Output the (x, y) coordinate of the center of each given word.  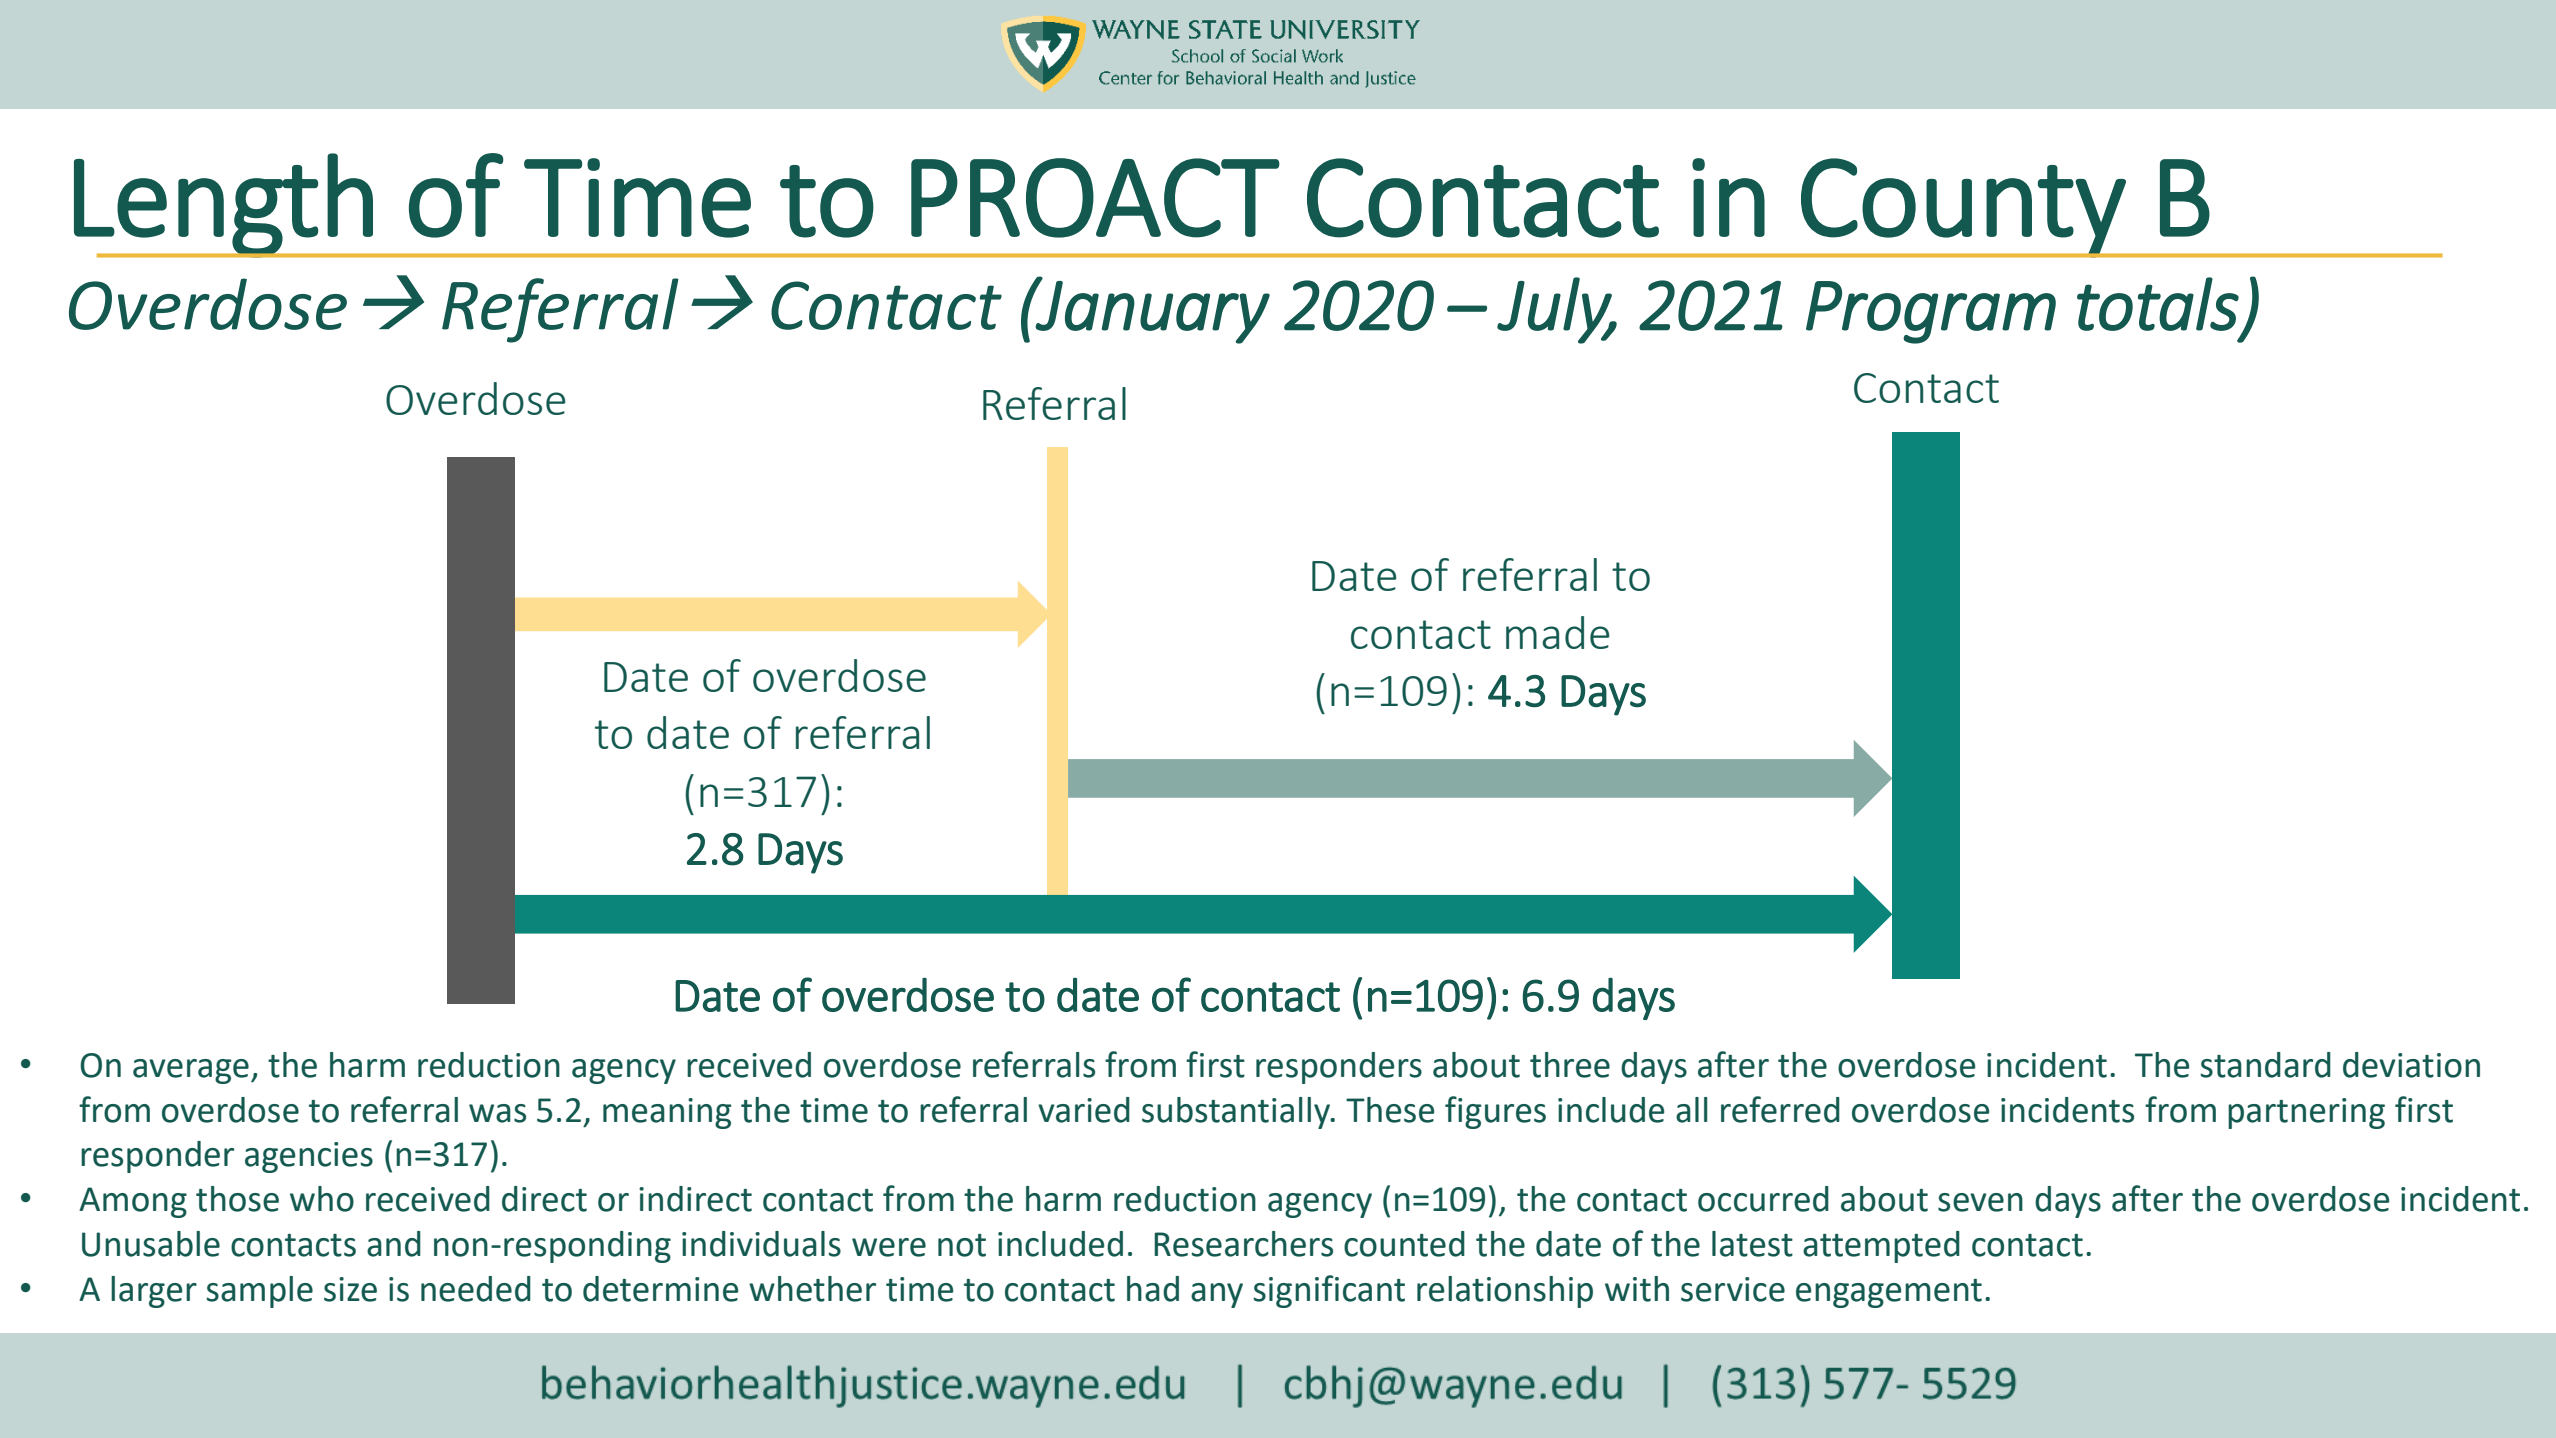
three (1570, 1065)
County (1963, 208)
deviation (2411, 1065)
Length (224, 205)
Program (1931, 312)
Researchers (1243, 1244)
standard (2265, 1065)
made (1558, 632)
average (191, 1071)
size (350, 1289)
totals (2158, 304)
